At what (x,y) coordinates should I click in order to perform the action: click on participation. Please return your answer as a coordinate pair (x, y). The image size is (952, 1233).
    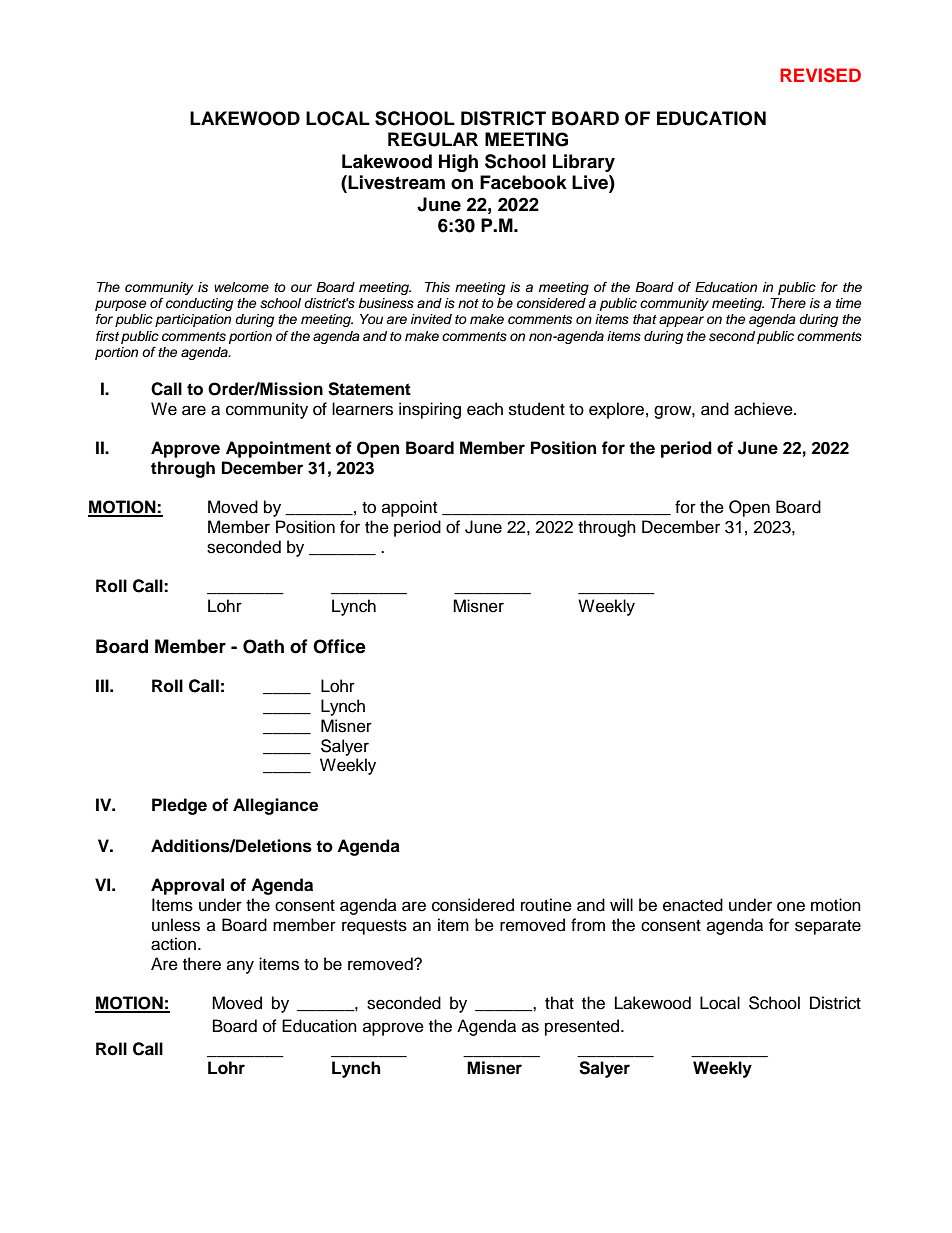
    Looking at the image, I should click on (193, 320).
